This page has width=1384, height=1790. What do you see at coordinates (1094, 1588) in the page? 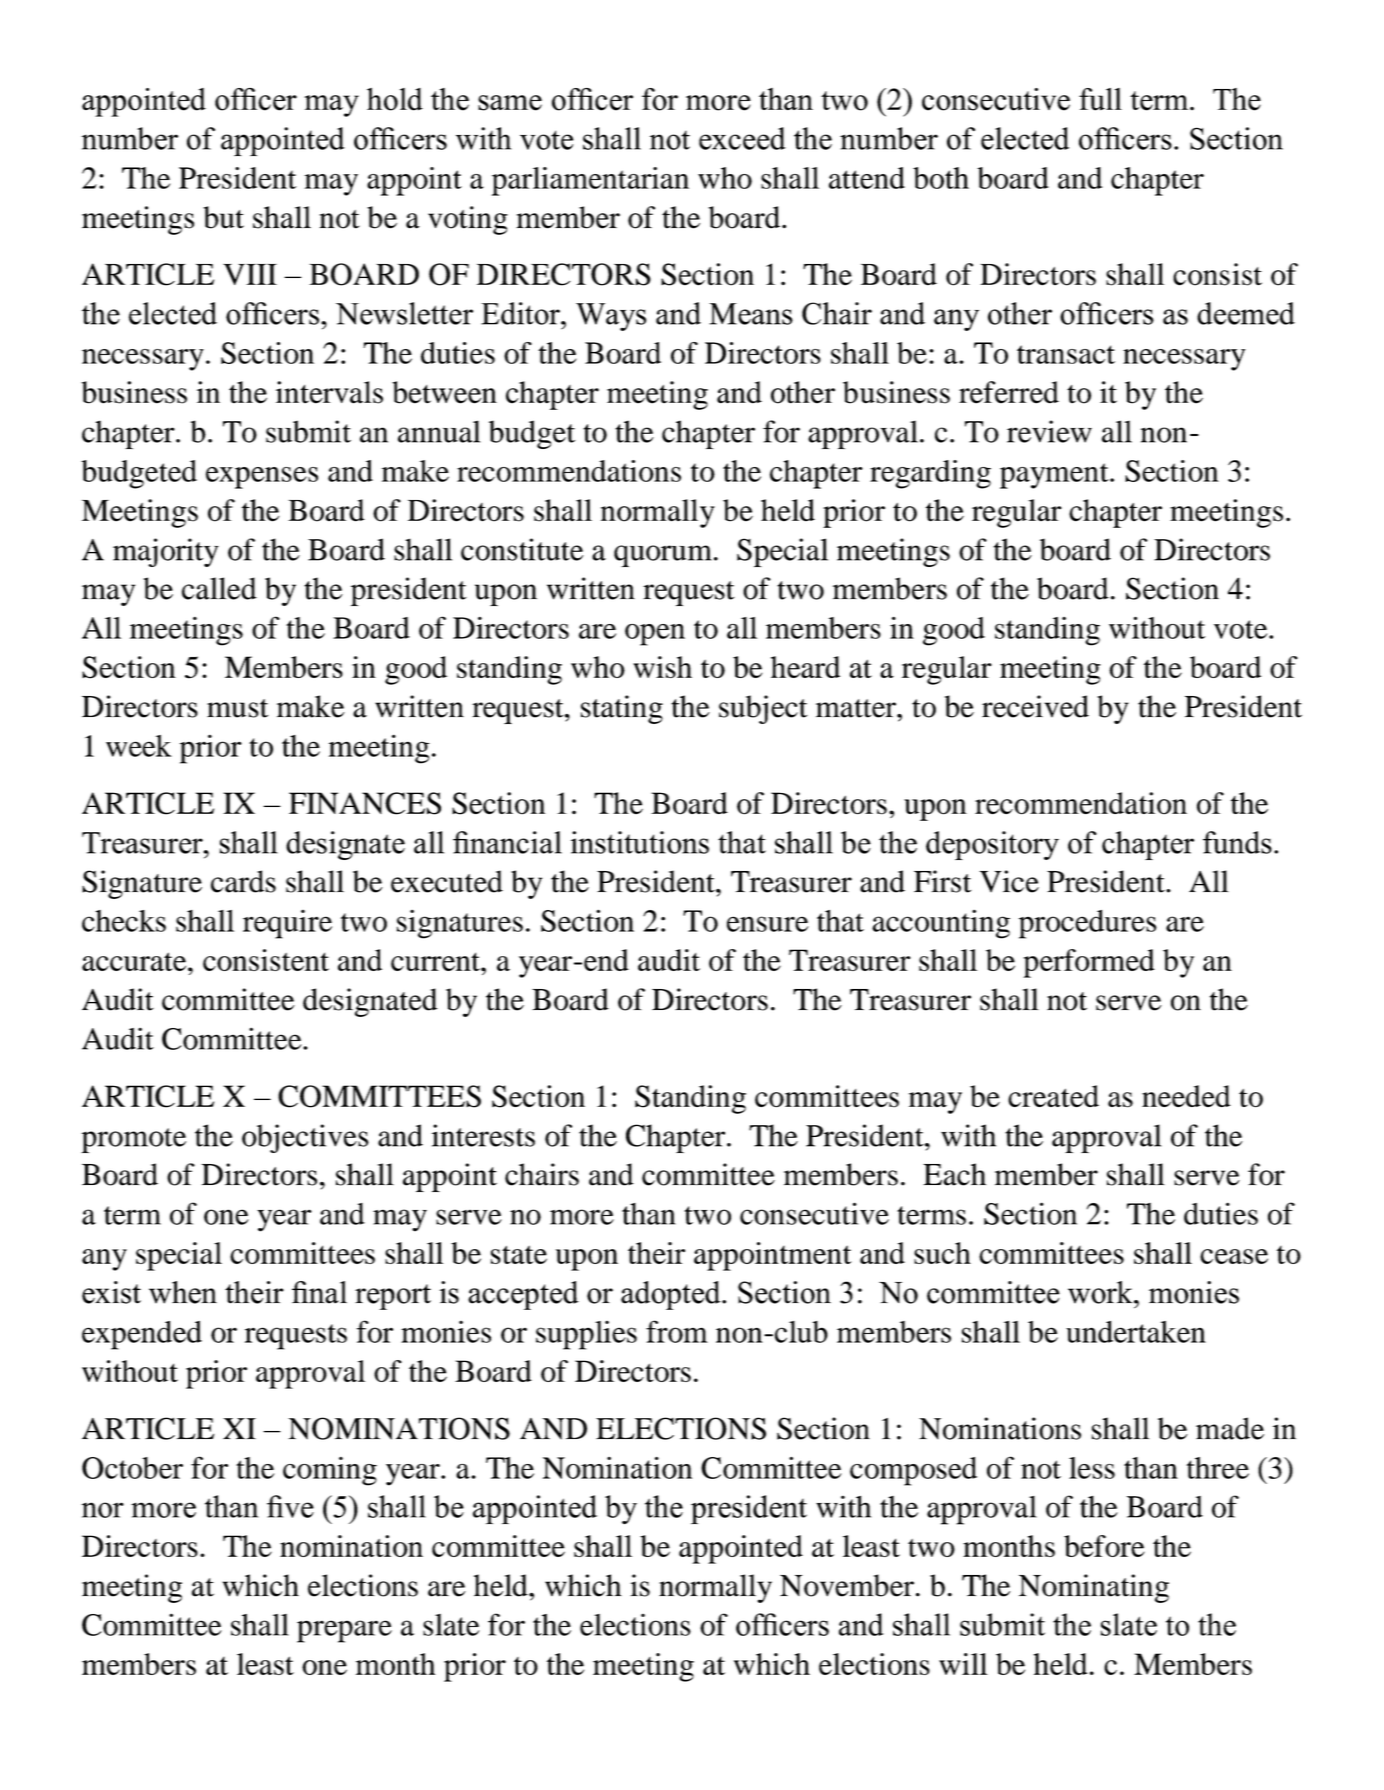
I see `Nominating` at bounding box center [1094, 1588].
